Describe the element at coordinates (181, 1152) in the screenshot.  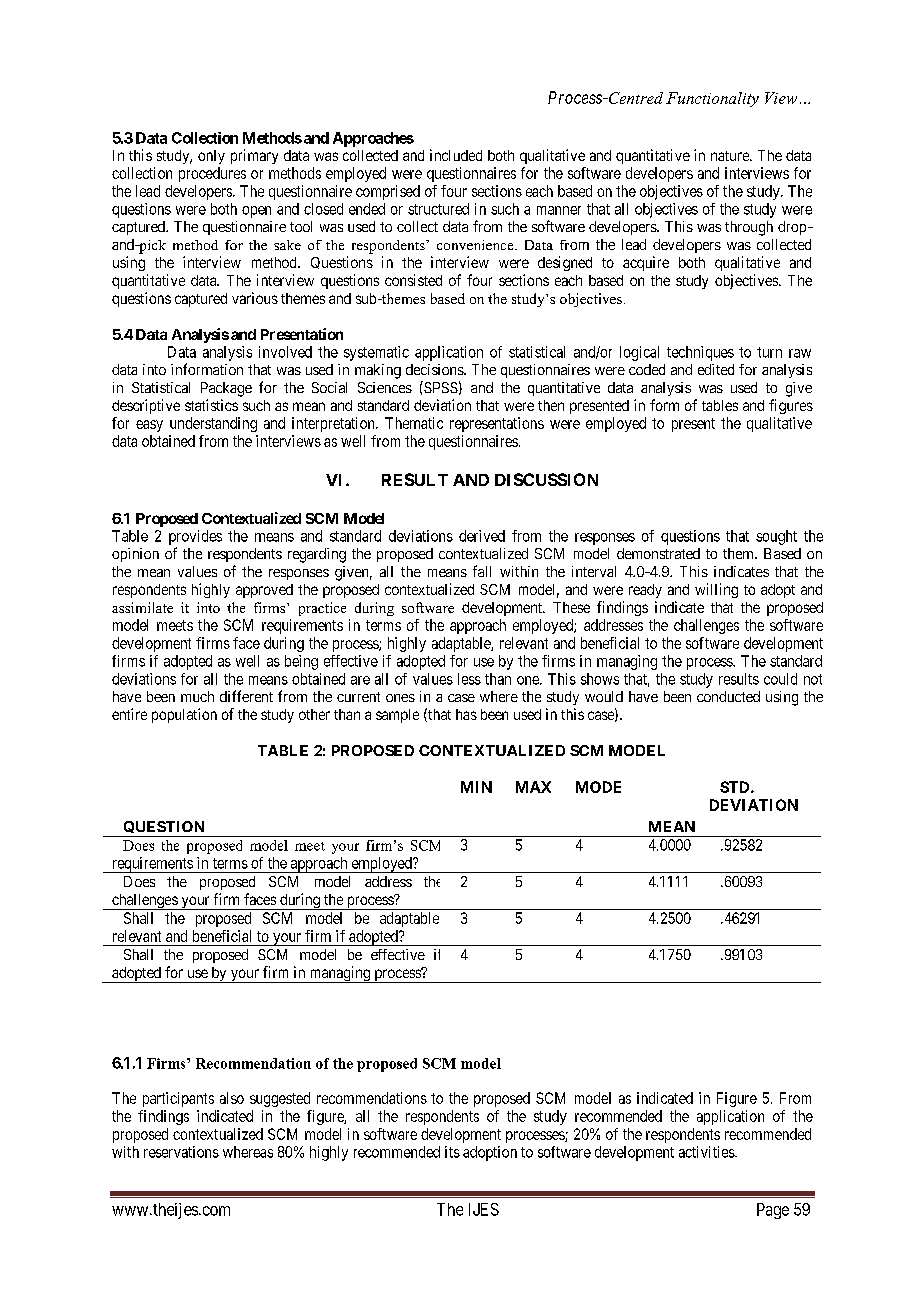
I see `reservations` at that location.
